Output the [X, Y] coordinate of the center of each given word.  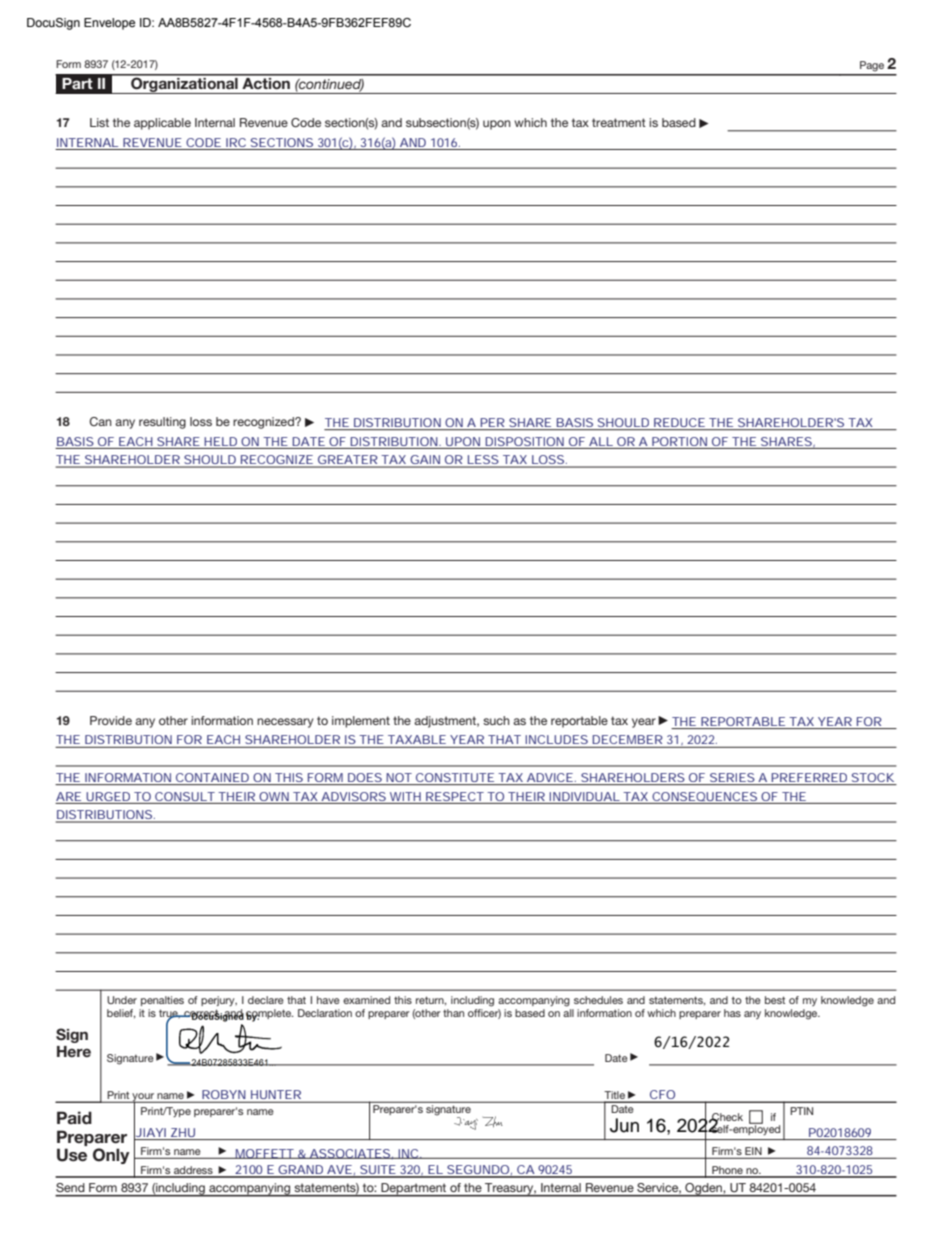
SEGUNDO [478, 1171]
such [496, 720]
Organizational [184, 84]
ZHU [183, 1132]
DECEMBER [627, 739]
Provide [111, 720]
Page [872, 66]
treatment [619, 122]
